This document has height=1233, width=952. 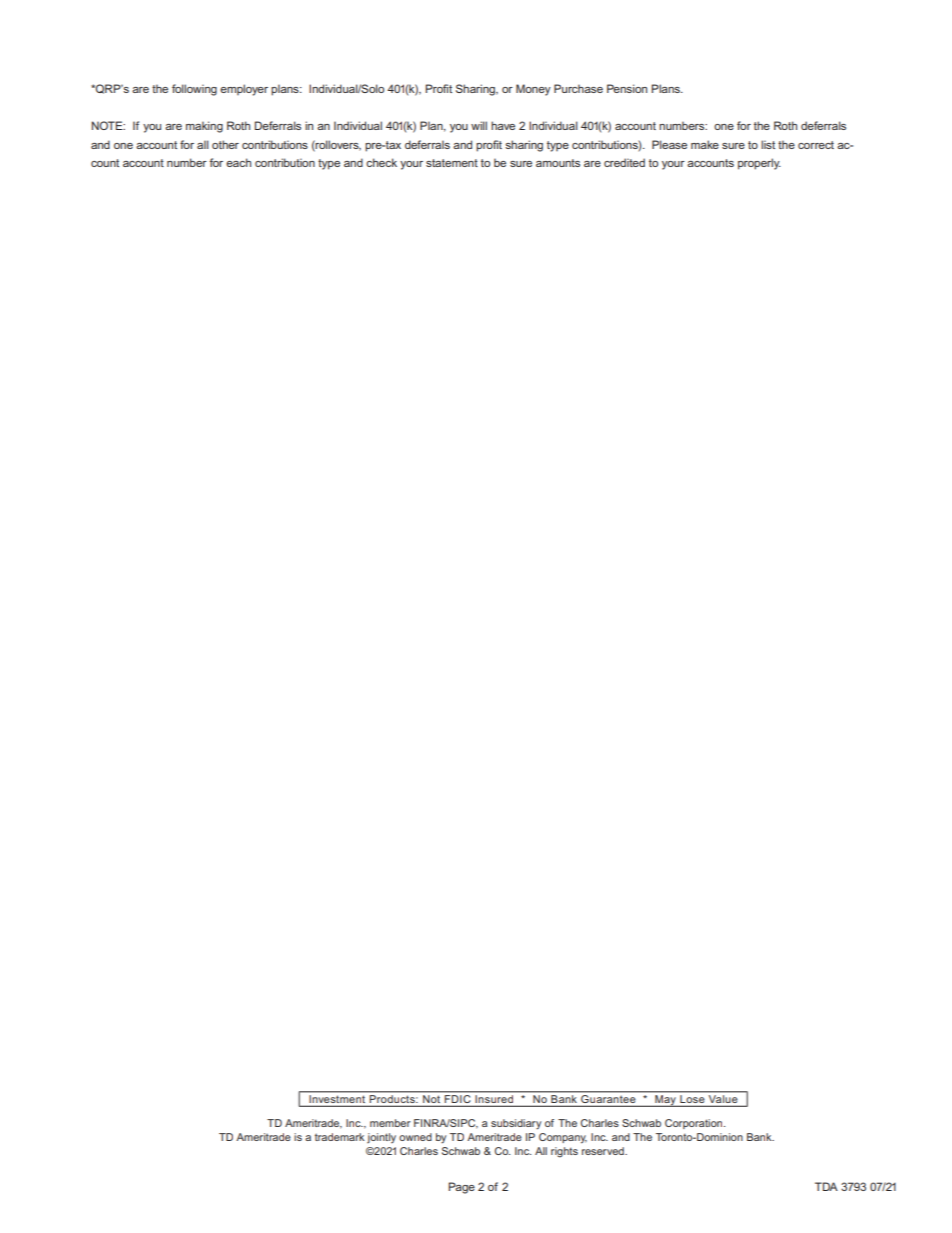 I want to click on making, so click(x=204, y=127).
